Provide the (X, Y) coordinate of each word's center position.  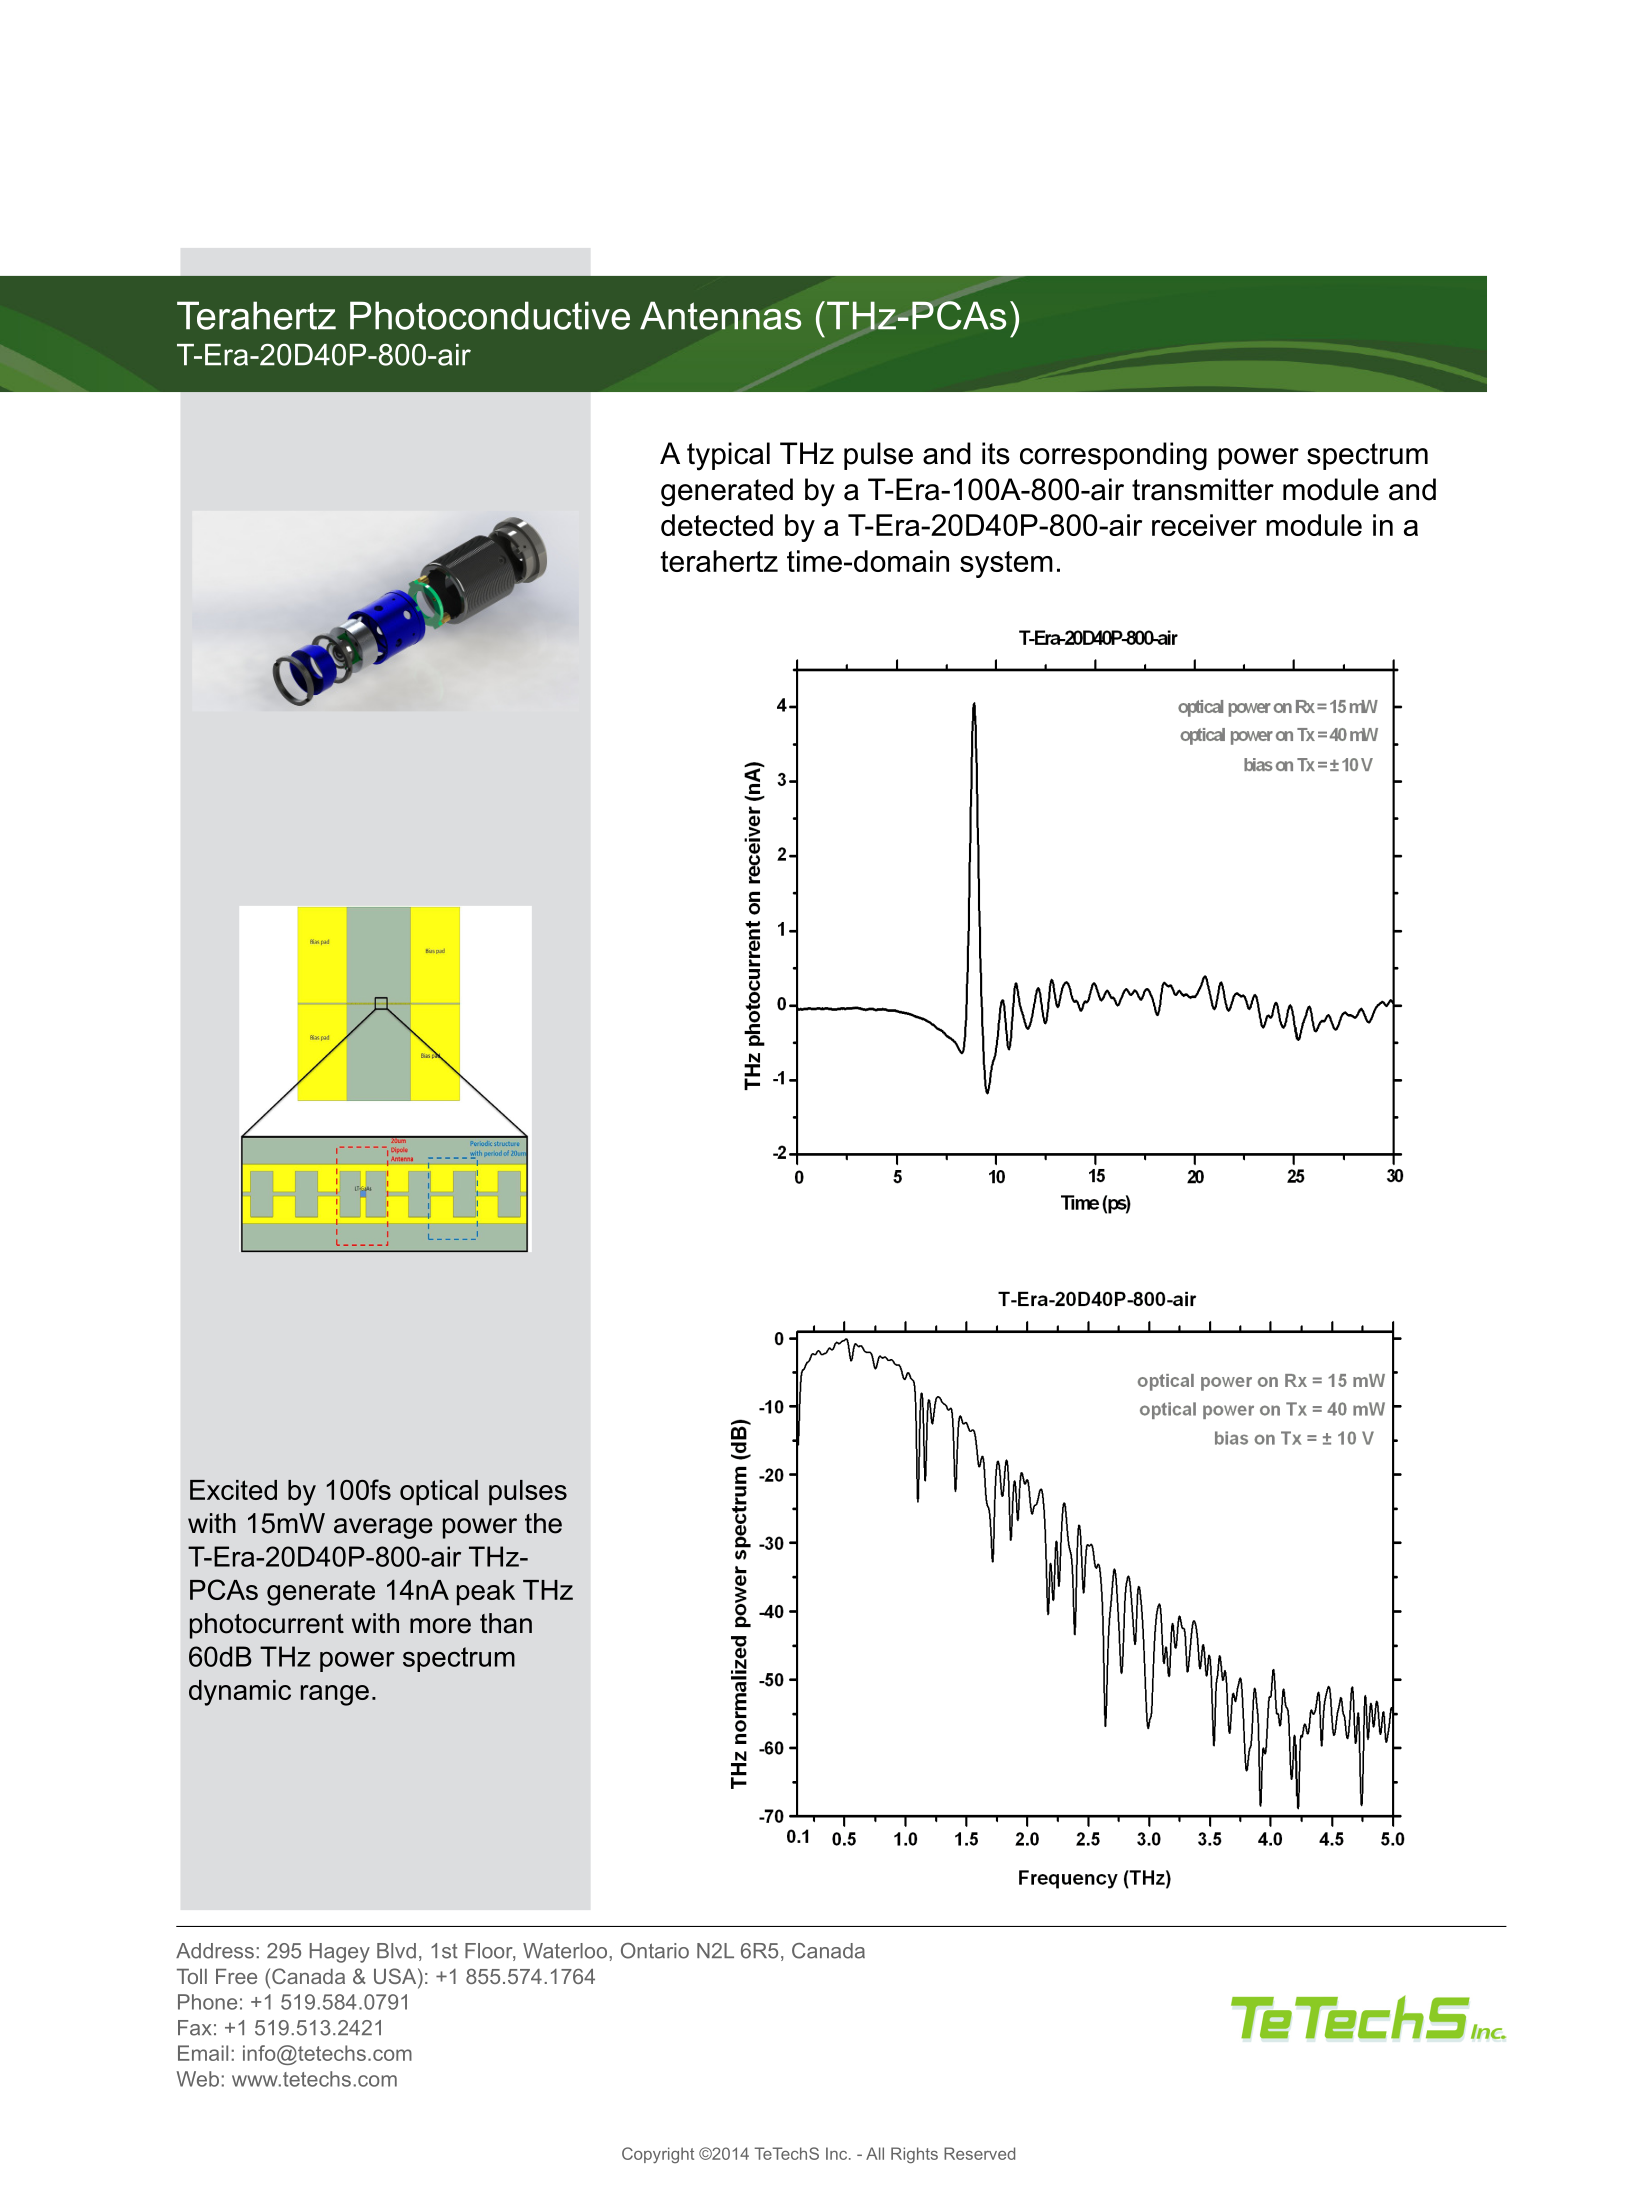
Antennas (721, 315)
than (506, 1623)
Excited (233, 1490)
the (543, 1523)
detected (717, 525)
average (383, 1528)
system (1006, 564)
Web (198, 2079)
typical (728, 456)
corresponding (1113, 456)
